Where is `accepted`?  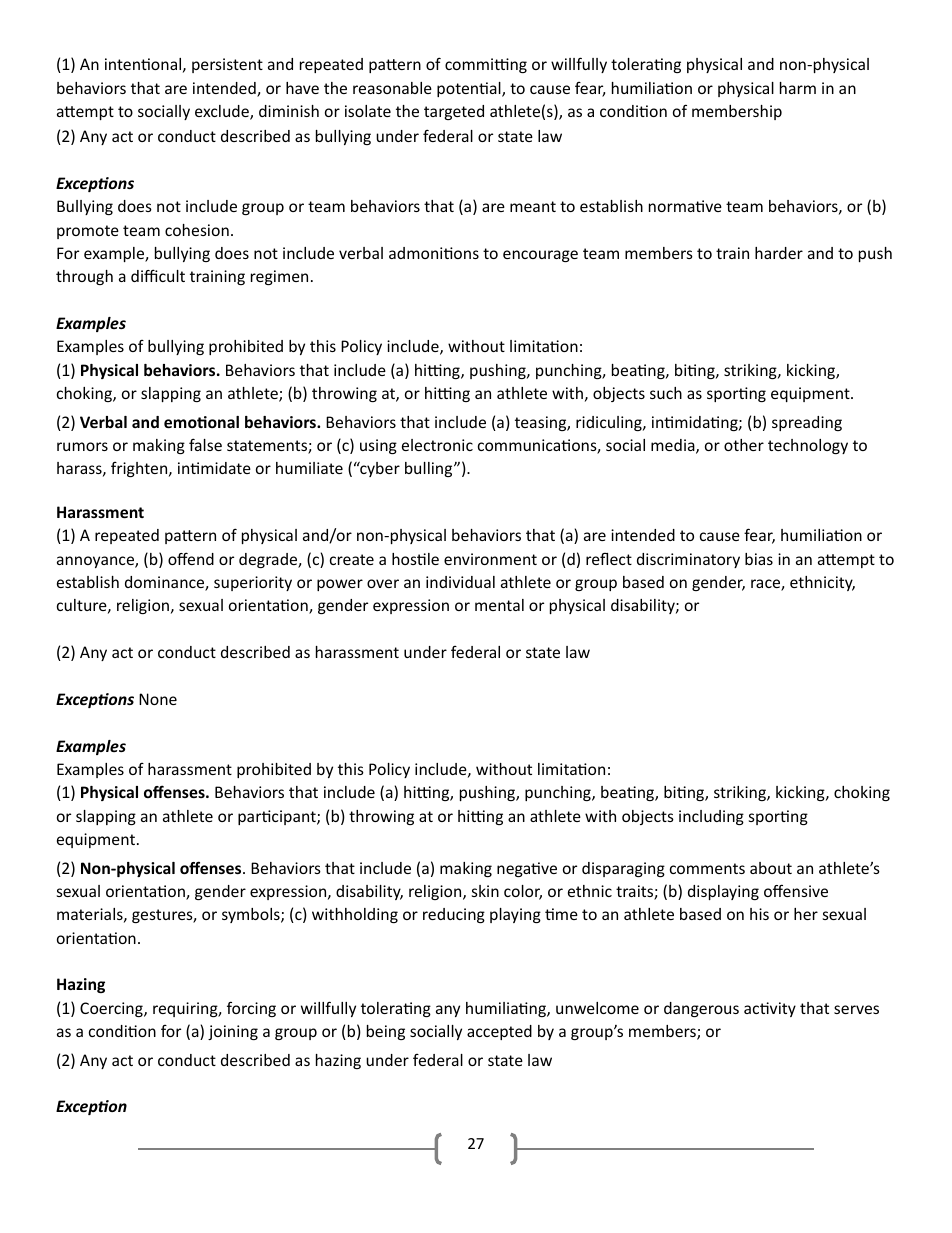
accepted is located at coordinates (499, 1032).
